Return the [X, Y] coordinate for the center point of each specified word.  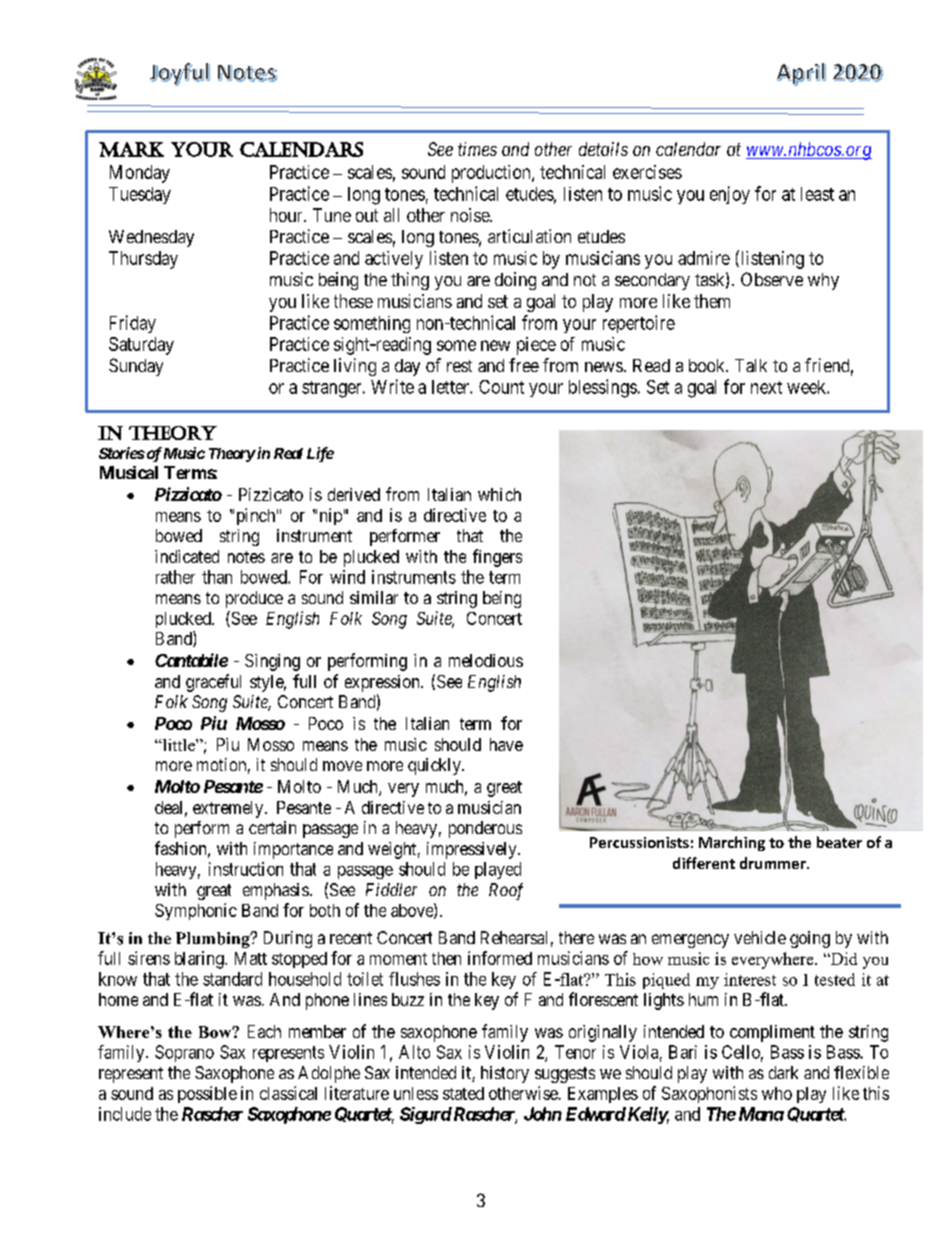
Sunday [136, 367]
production [492, 174]
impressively [473, 850]
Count [501, 387]
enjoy [730, 195]
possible [207, 1094]
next [766, 387]
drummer [774, 863]
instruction [246, 869]
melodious [486, 660]
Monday [140, 174]
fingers [497, 558]
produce [254, 599]
